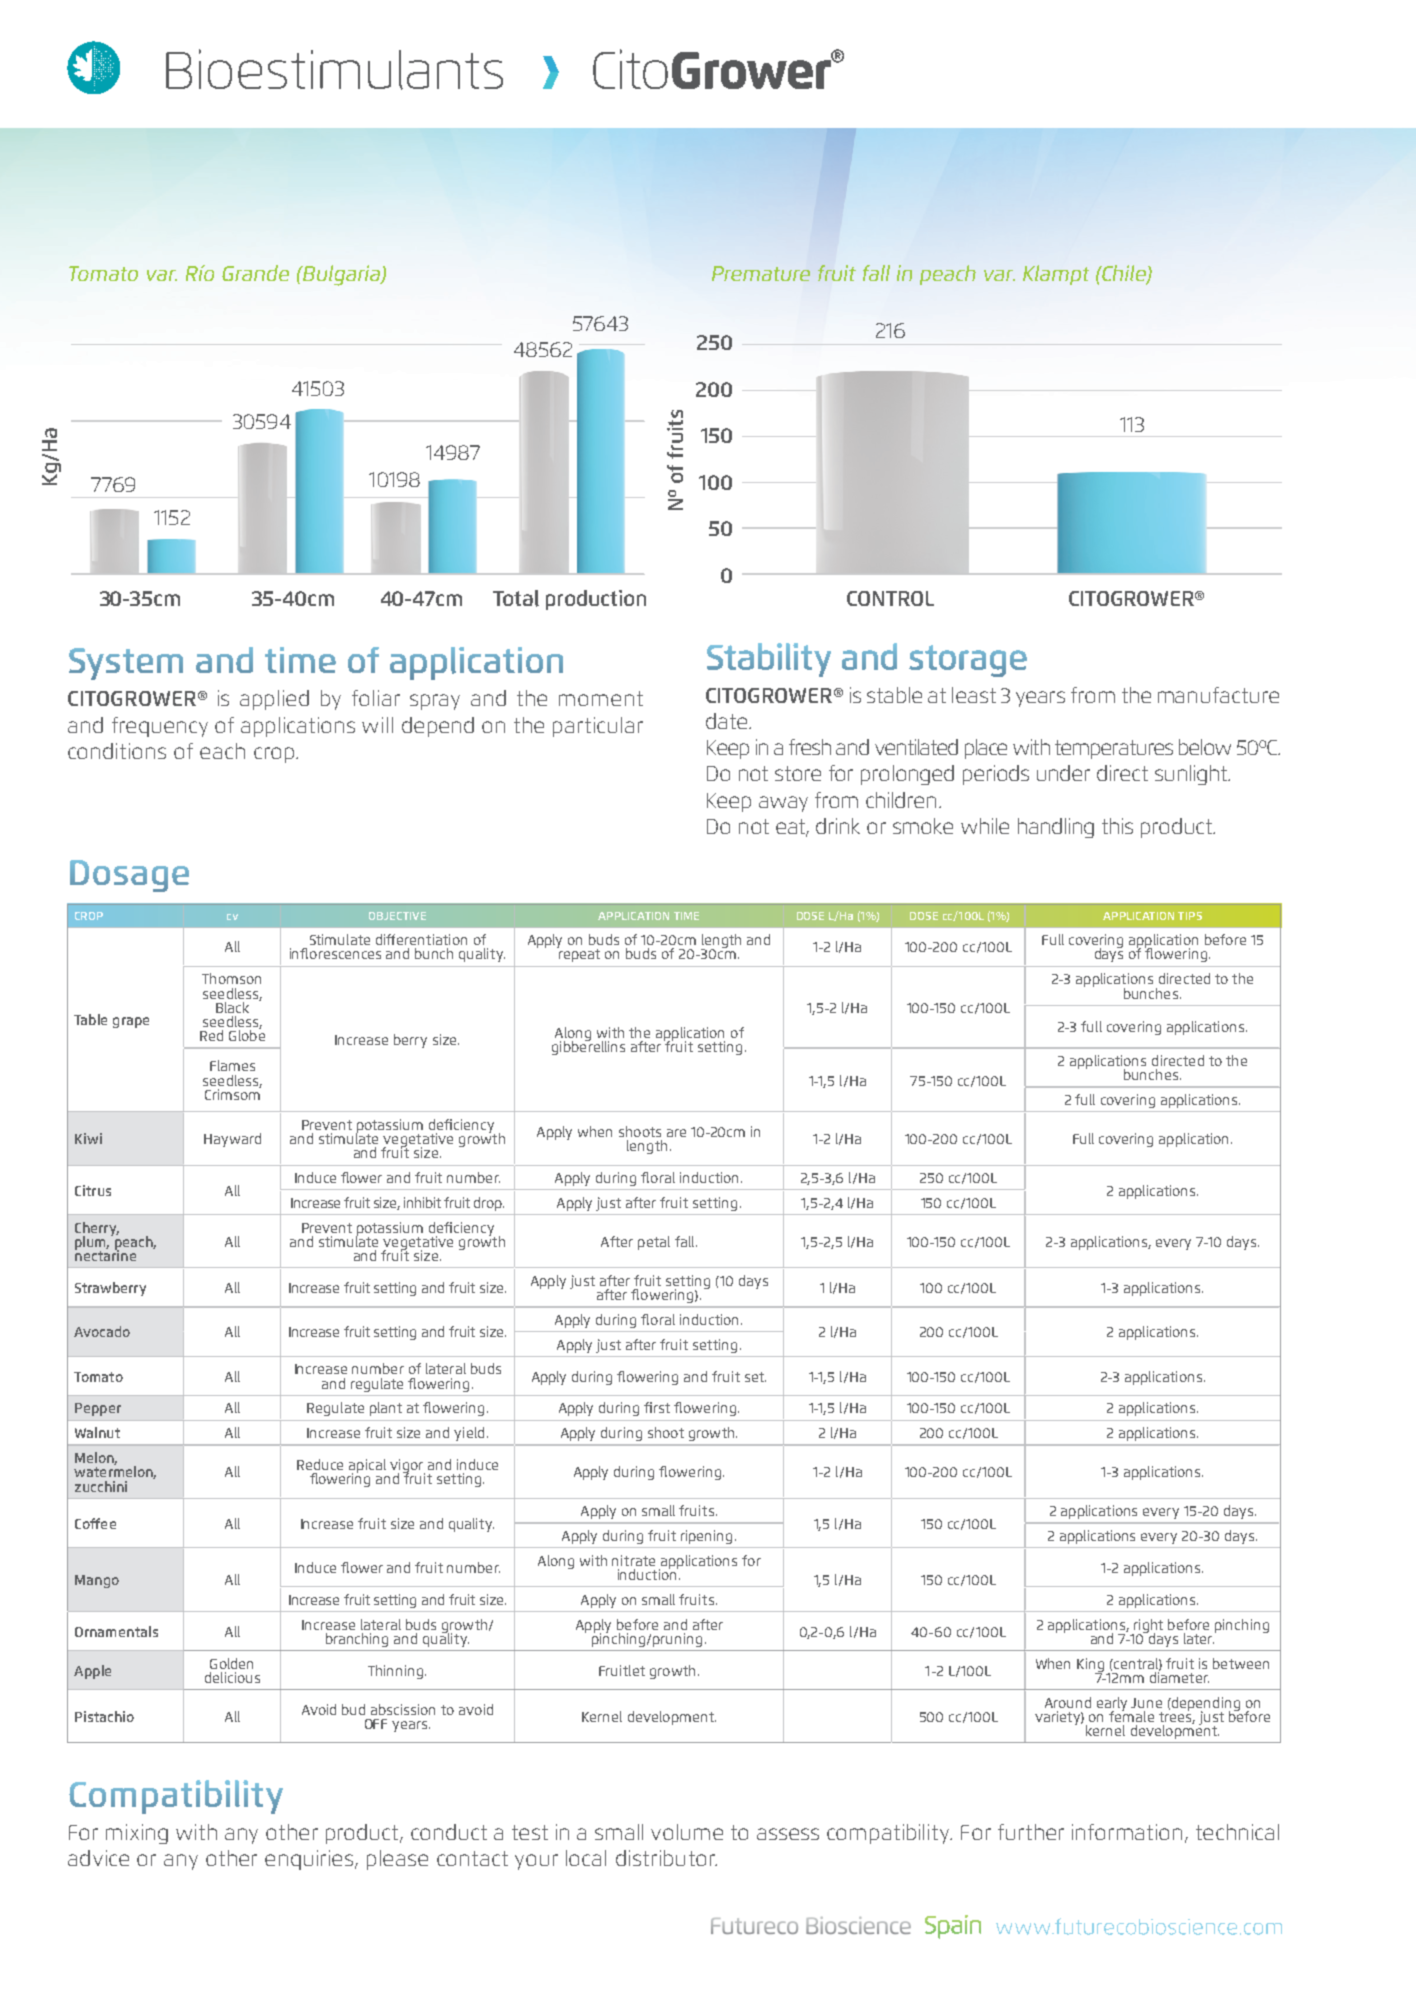  I want to click on right, so click(1147, 1627).
